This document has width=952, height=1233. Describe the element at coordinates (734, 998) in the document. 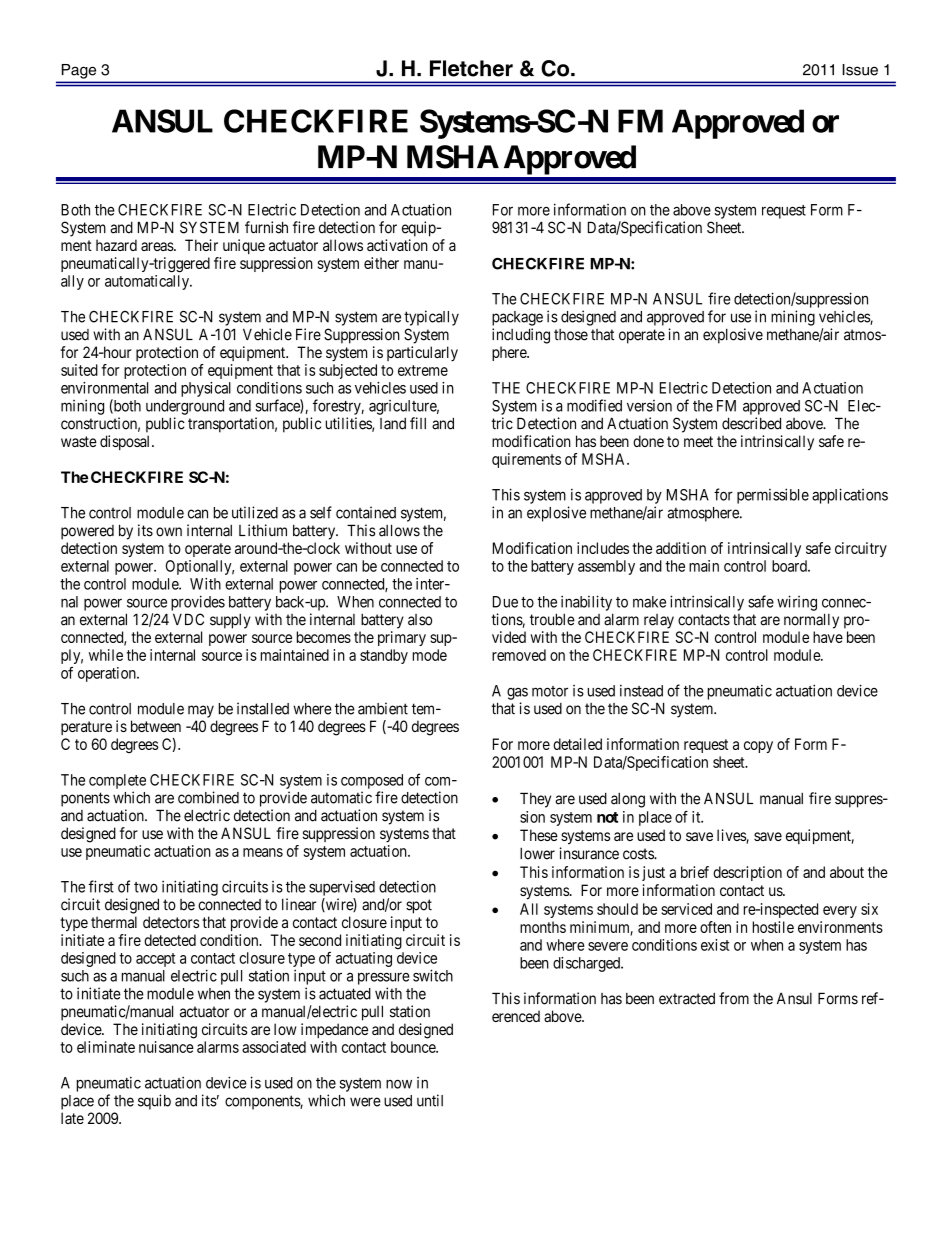

I see `from` at that location.
